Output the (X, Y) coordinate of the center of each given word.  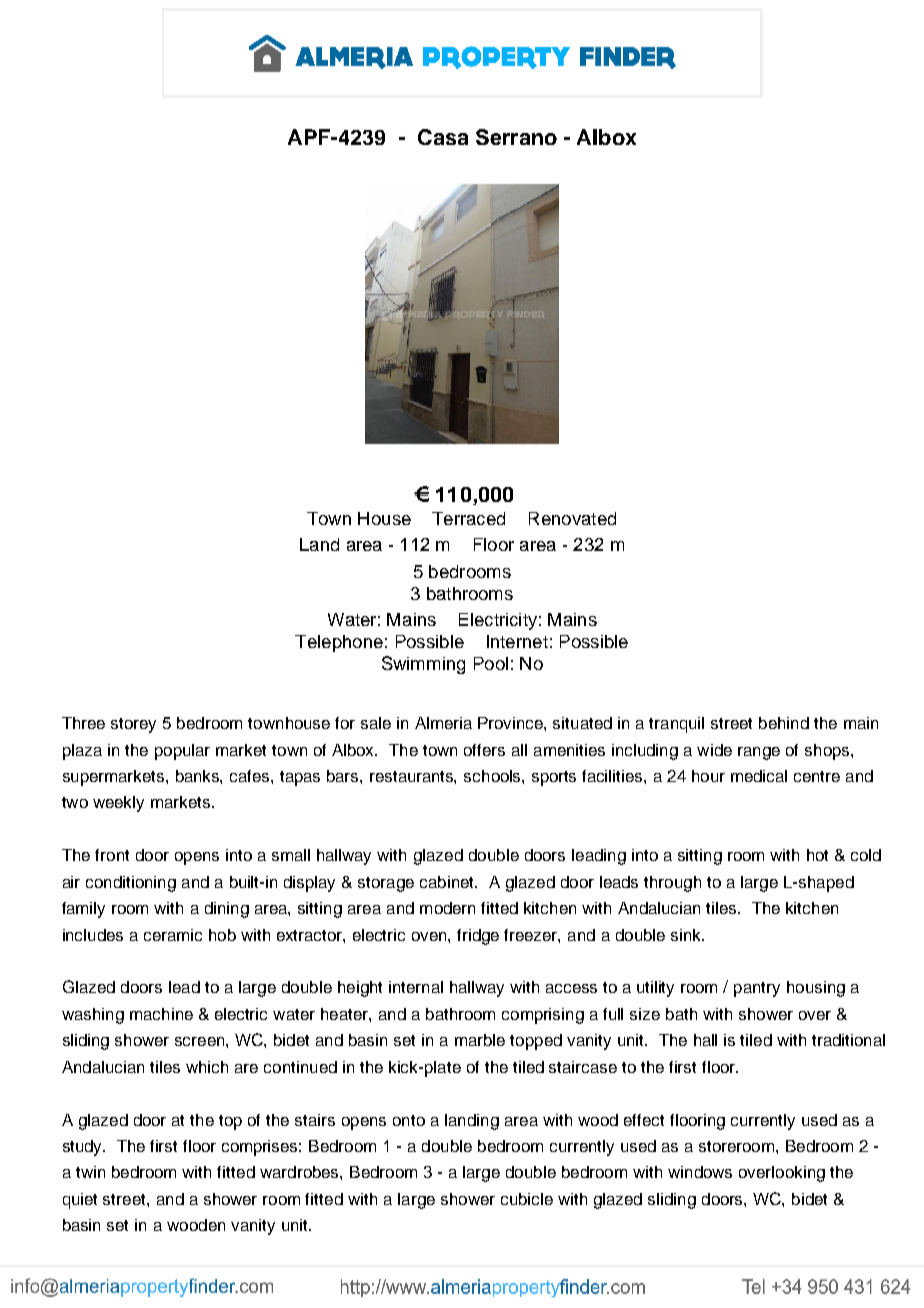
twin (90, 1172)
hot (817, 855)
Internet (517, 641)
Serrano (516, 137)
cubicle (527, 1199)
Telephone (339, 643)
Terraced (468, 518)
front (112, 855)
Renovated (572, 518)
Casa (443, 137)
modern (447, 908)
